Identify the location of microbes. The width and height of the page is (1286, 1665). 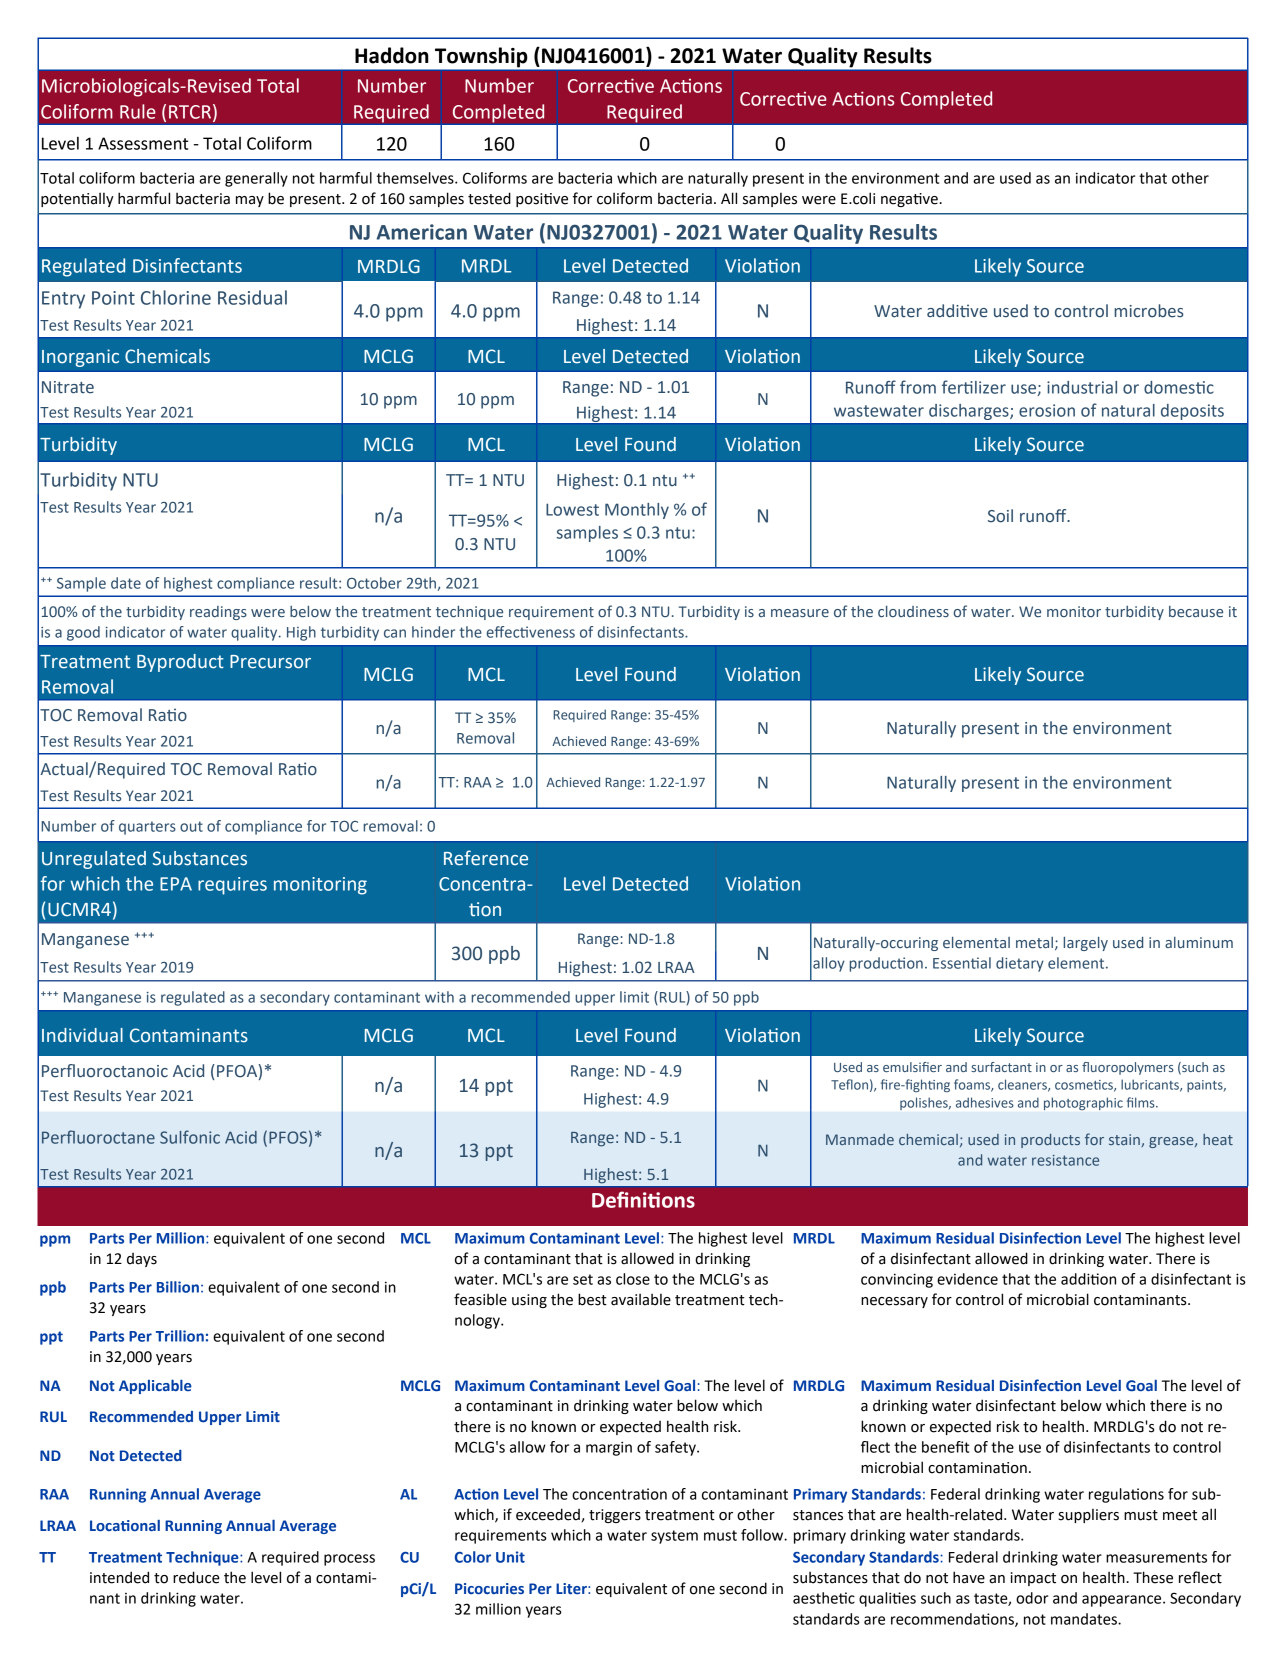
(1149, 311).
